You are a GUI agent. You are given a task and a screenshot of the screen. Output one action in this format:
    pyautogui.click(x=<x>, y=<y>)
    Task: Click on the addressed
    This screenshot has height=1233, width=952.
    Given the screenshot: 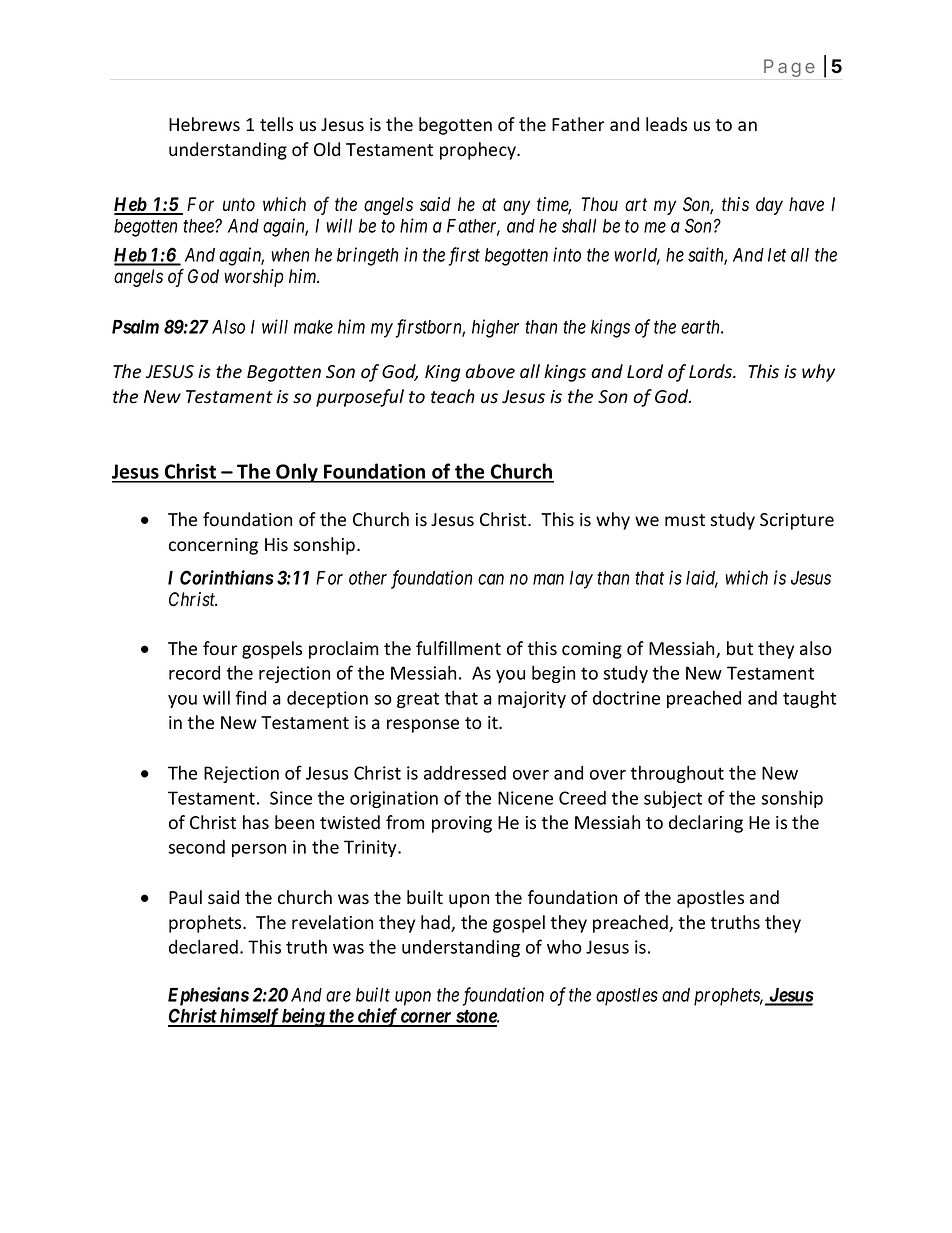 What is the action you would take?
    pyautogui.click(x=465, y=773)
